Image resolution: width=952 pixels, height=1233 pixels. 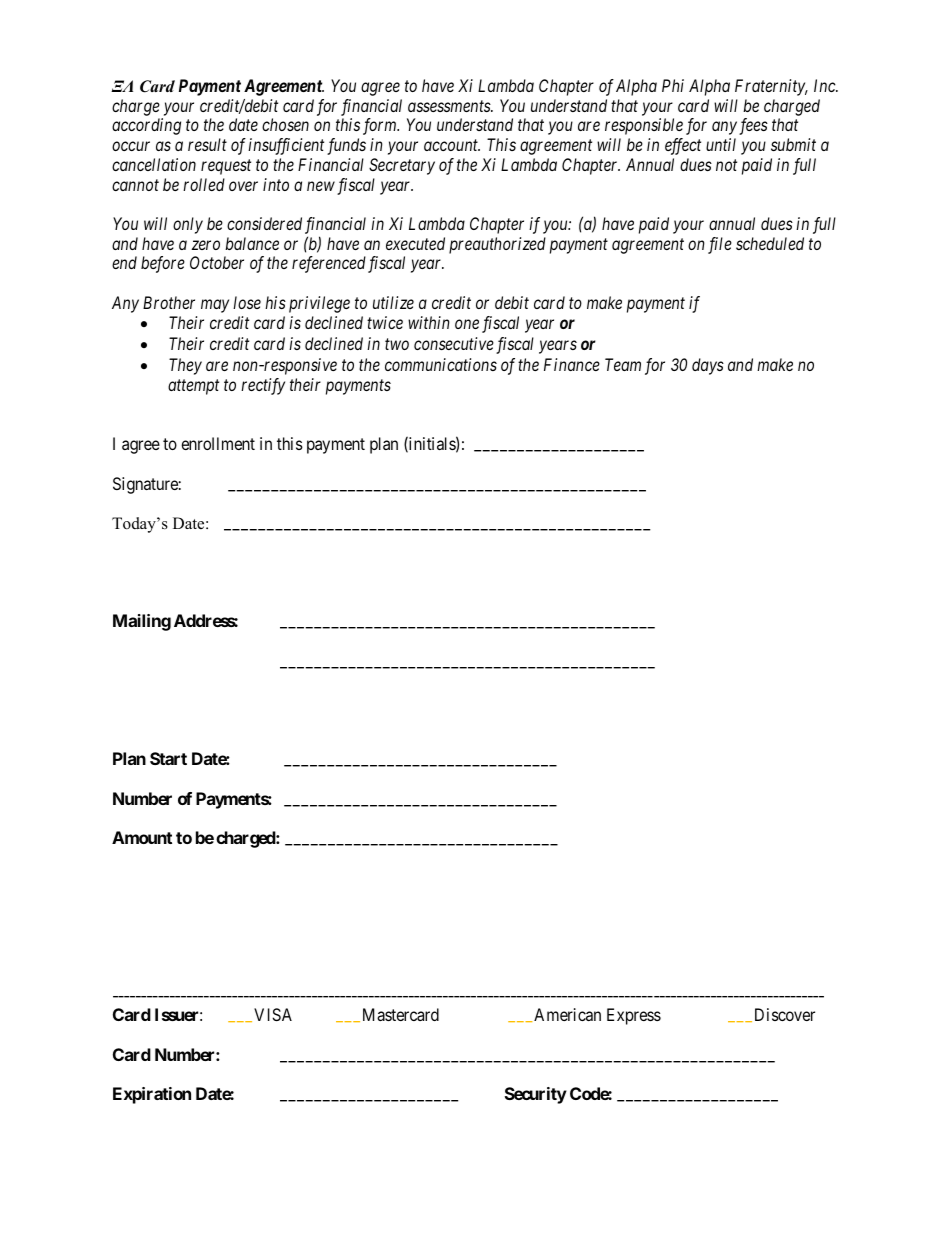 What do you see at coordinates (708, 366) in the screenshot?
I see `days` at bounding box center [708, 366].
